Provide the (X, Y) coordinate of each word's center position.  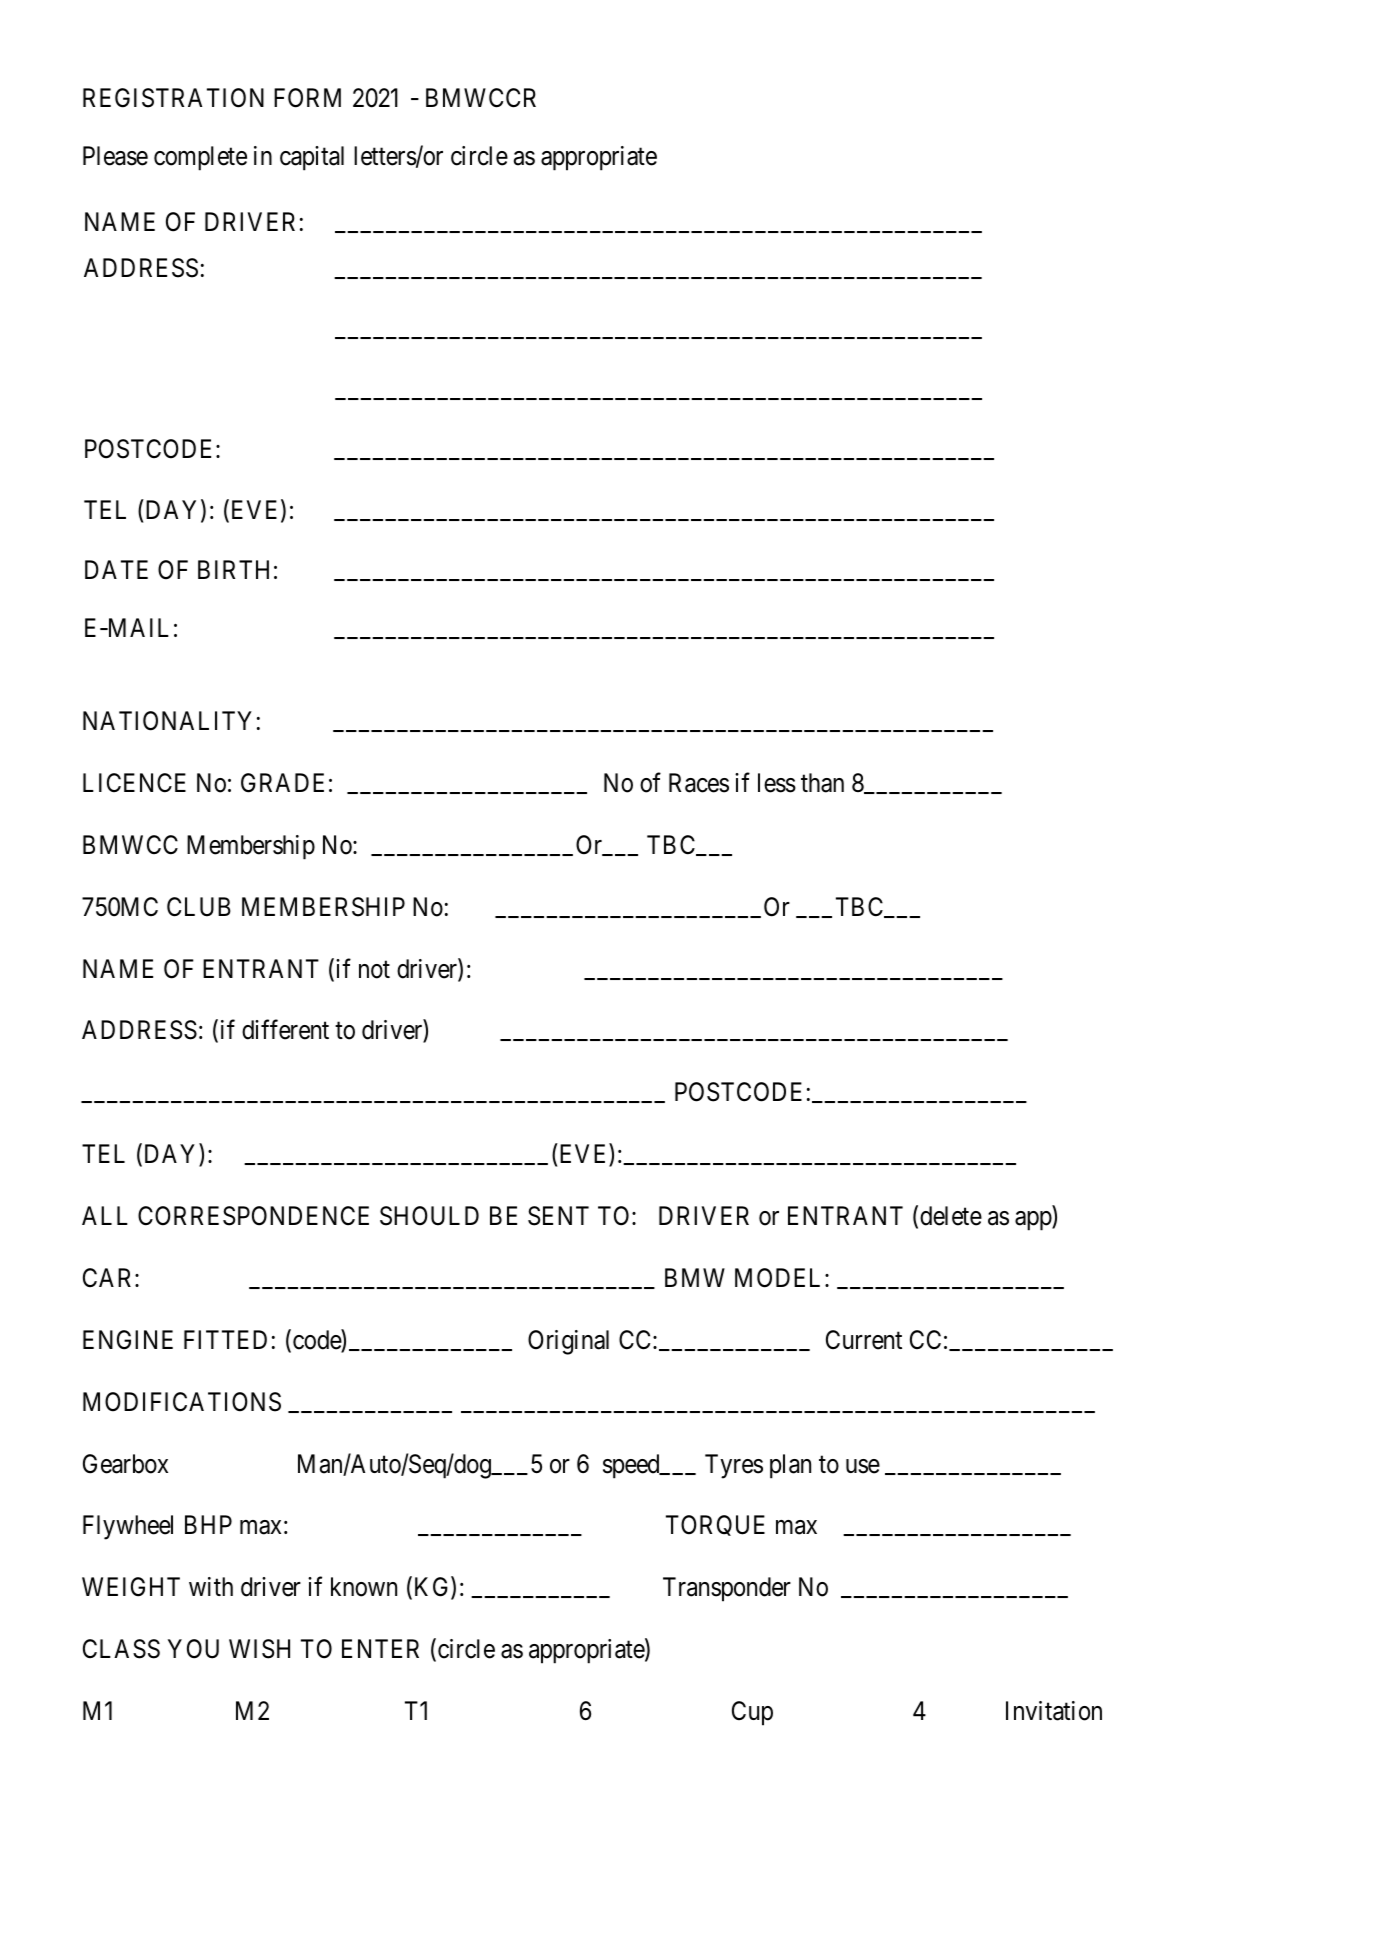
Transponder (727, 1589)
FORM (307, 98)
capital (312, 158)
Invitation (1054, 1711)
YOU (193, 1649)
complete (200, 158)
